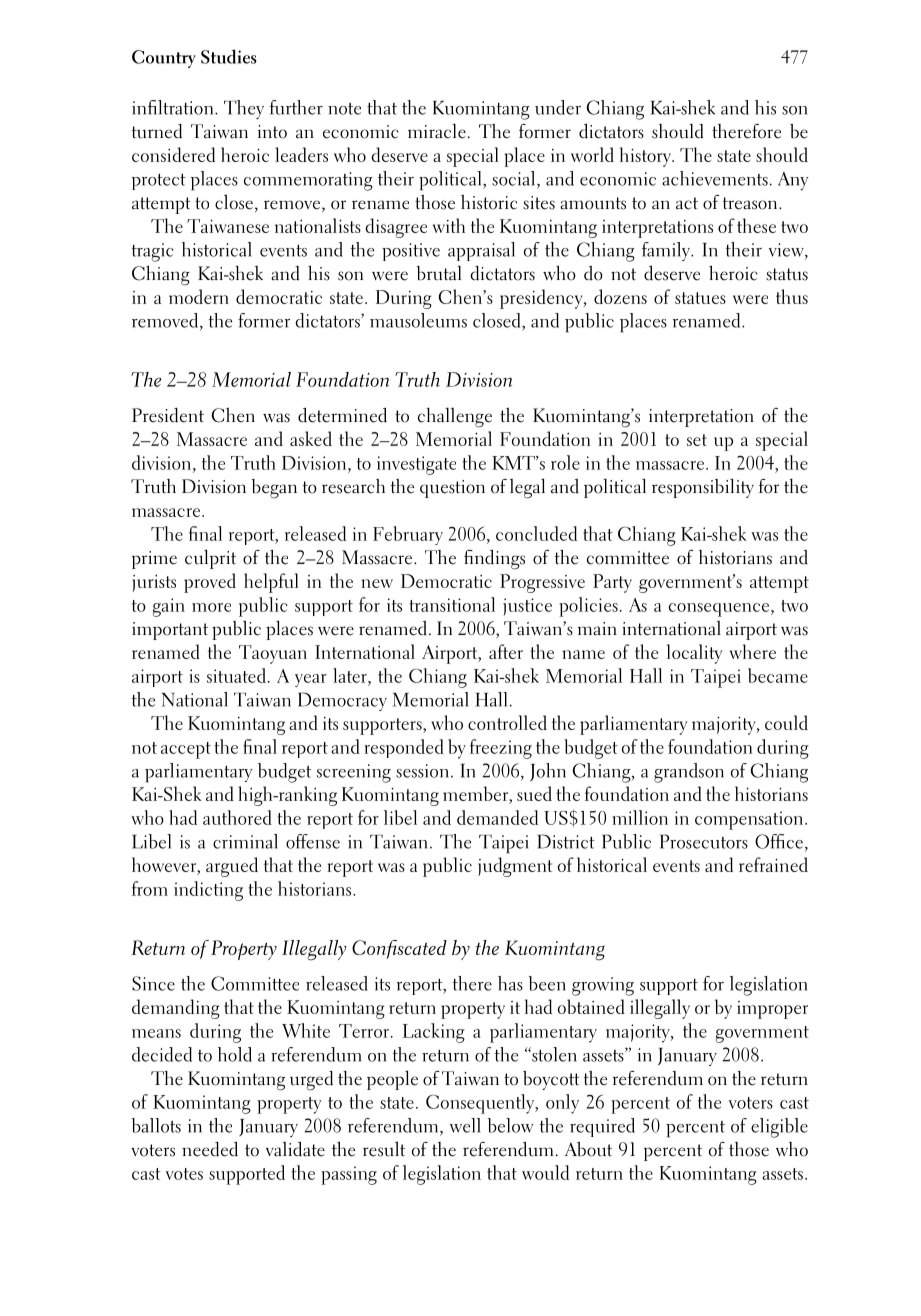 The image size is (921, 1316). What do you see at coordinates (452, 489) in the screenshot?
I see `question` at bounding box center [452, 489].
